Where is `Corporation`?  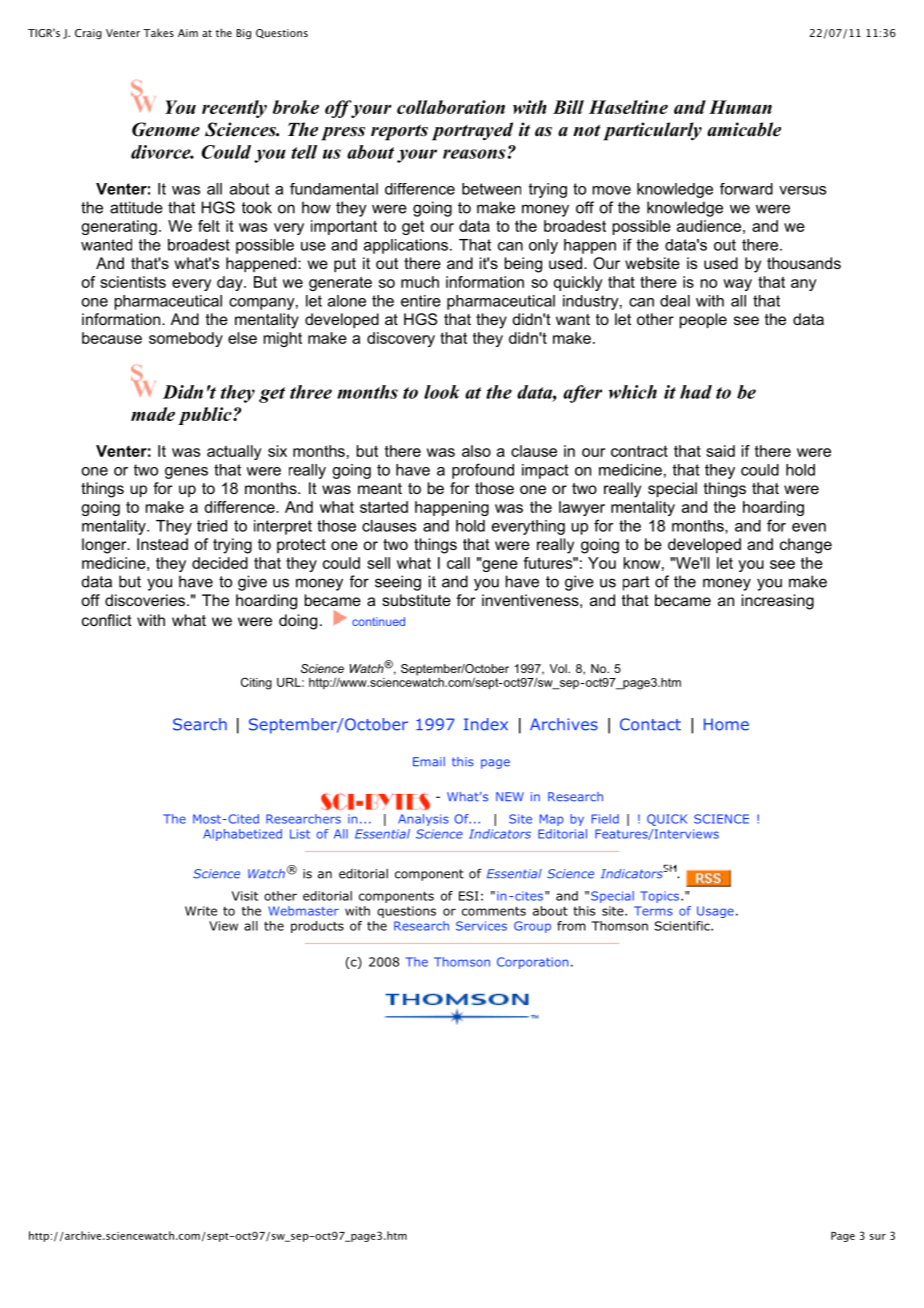
Corporation is located at coordinates (532, 963).
